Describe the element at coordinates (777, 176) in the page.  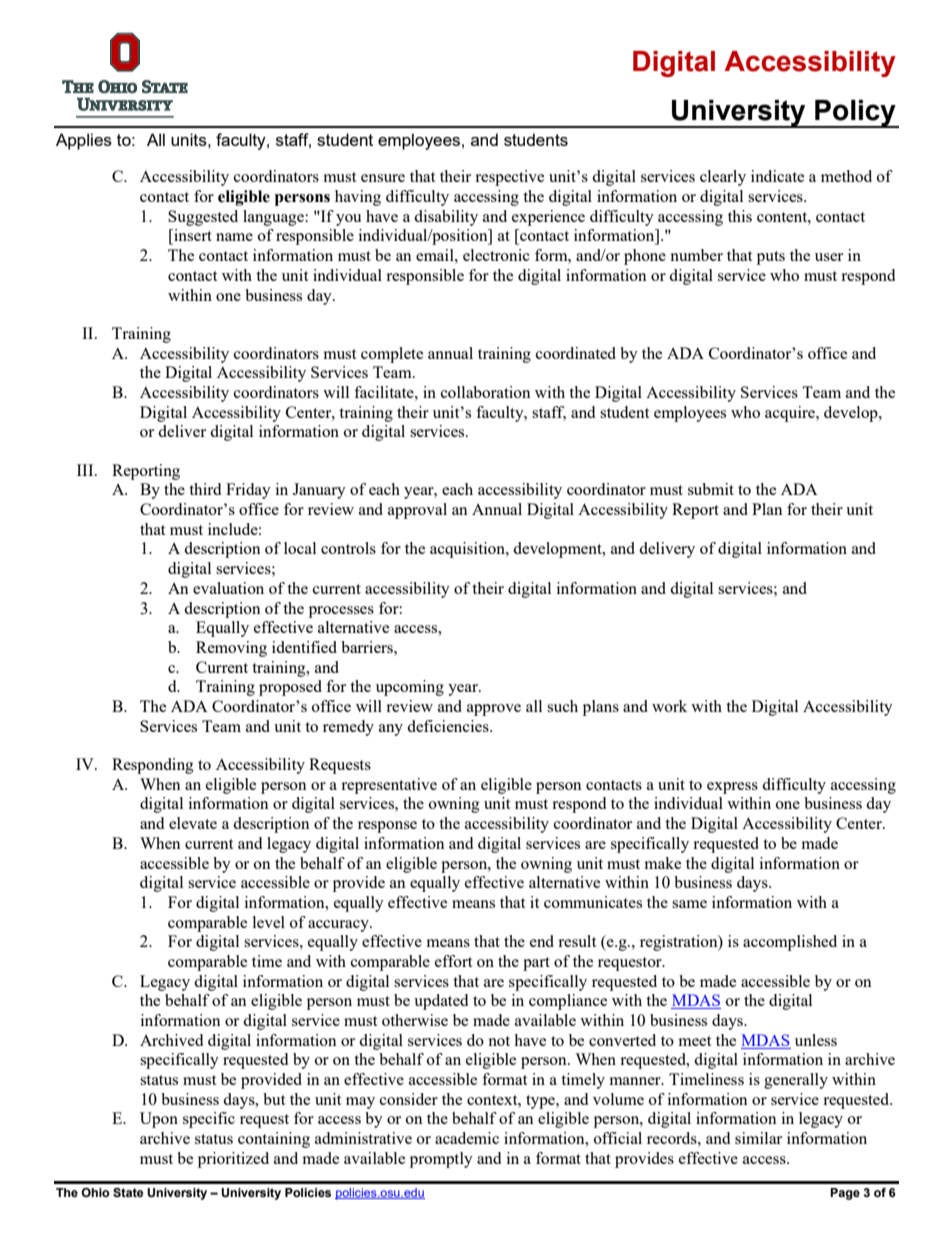
I see `indicate` at that location.
